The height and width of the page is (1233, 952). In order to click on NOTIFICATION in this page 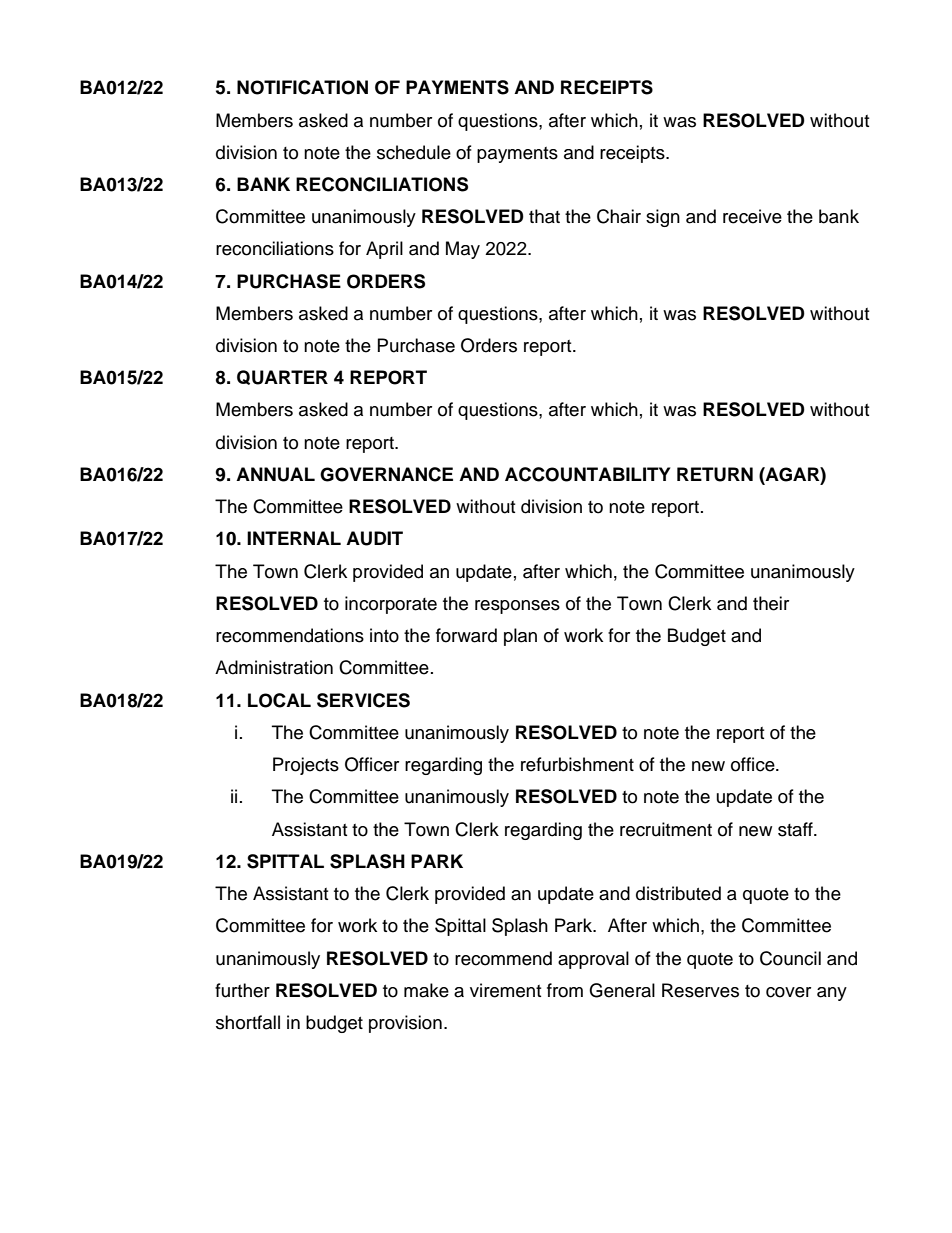, I will do `click(302, 87)`.
